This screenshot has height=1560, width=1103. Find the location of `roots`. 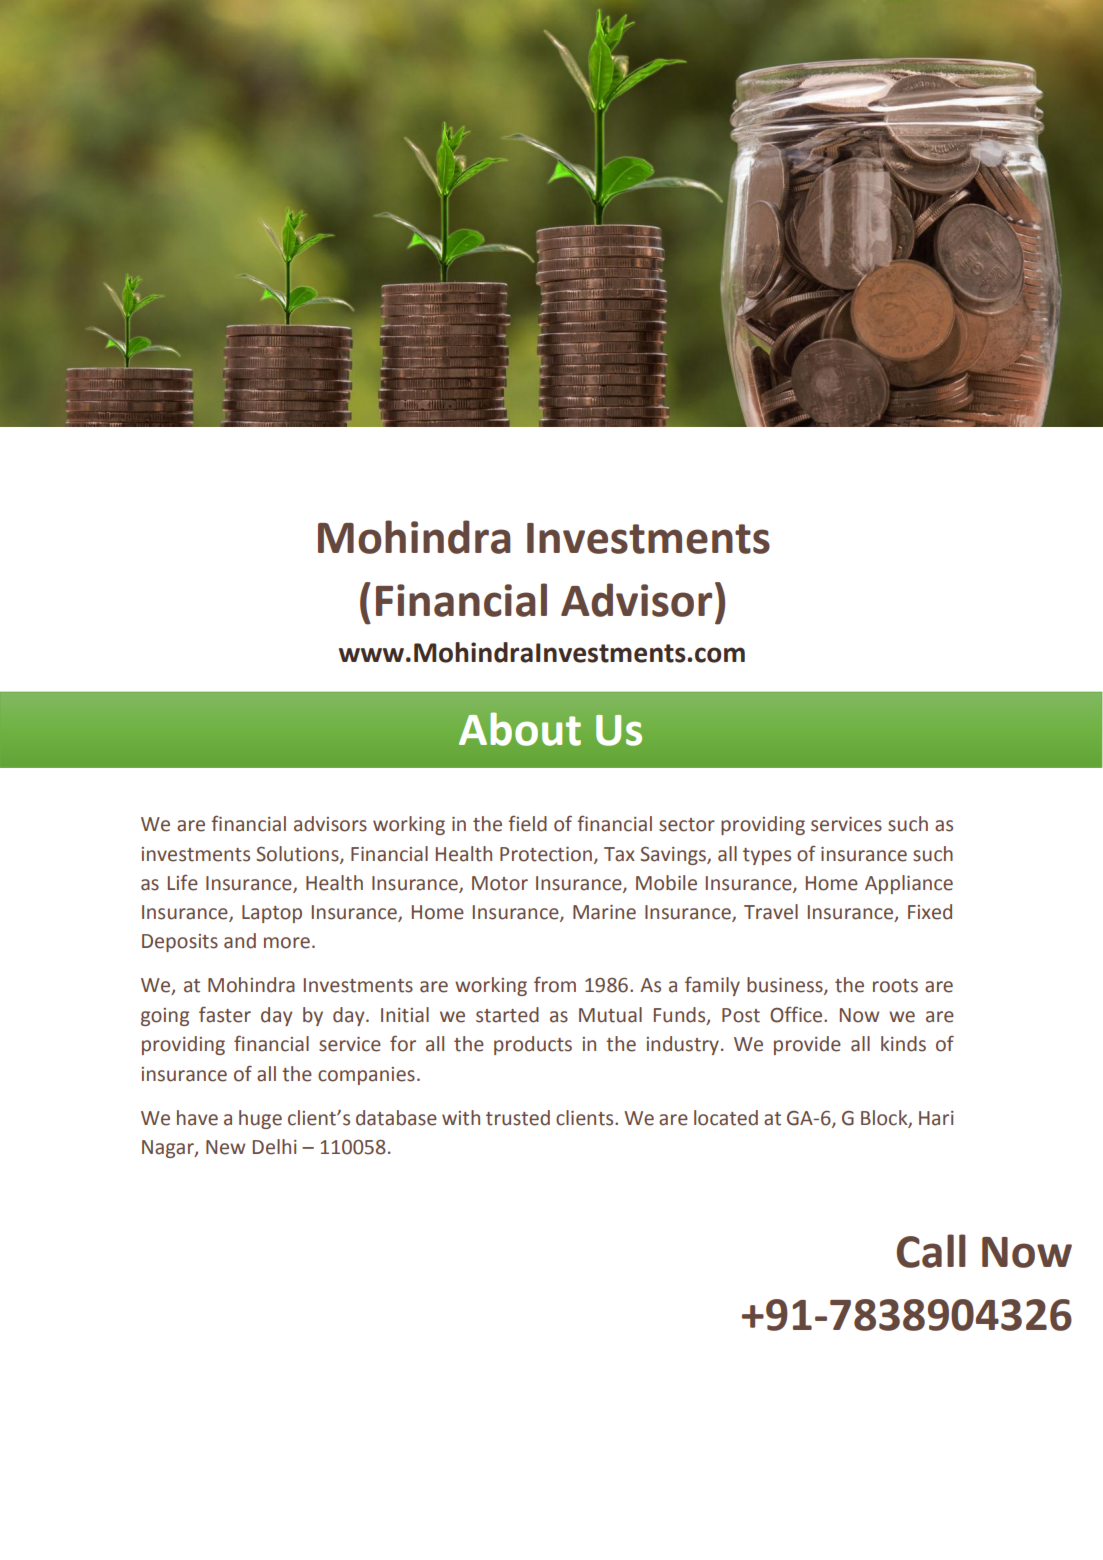

roots is located at coordinates (895, 986).
